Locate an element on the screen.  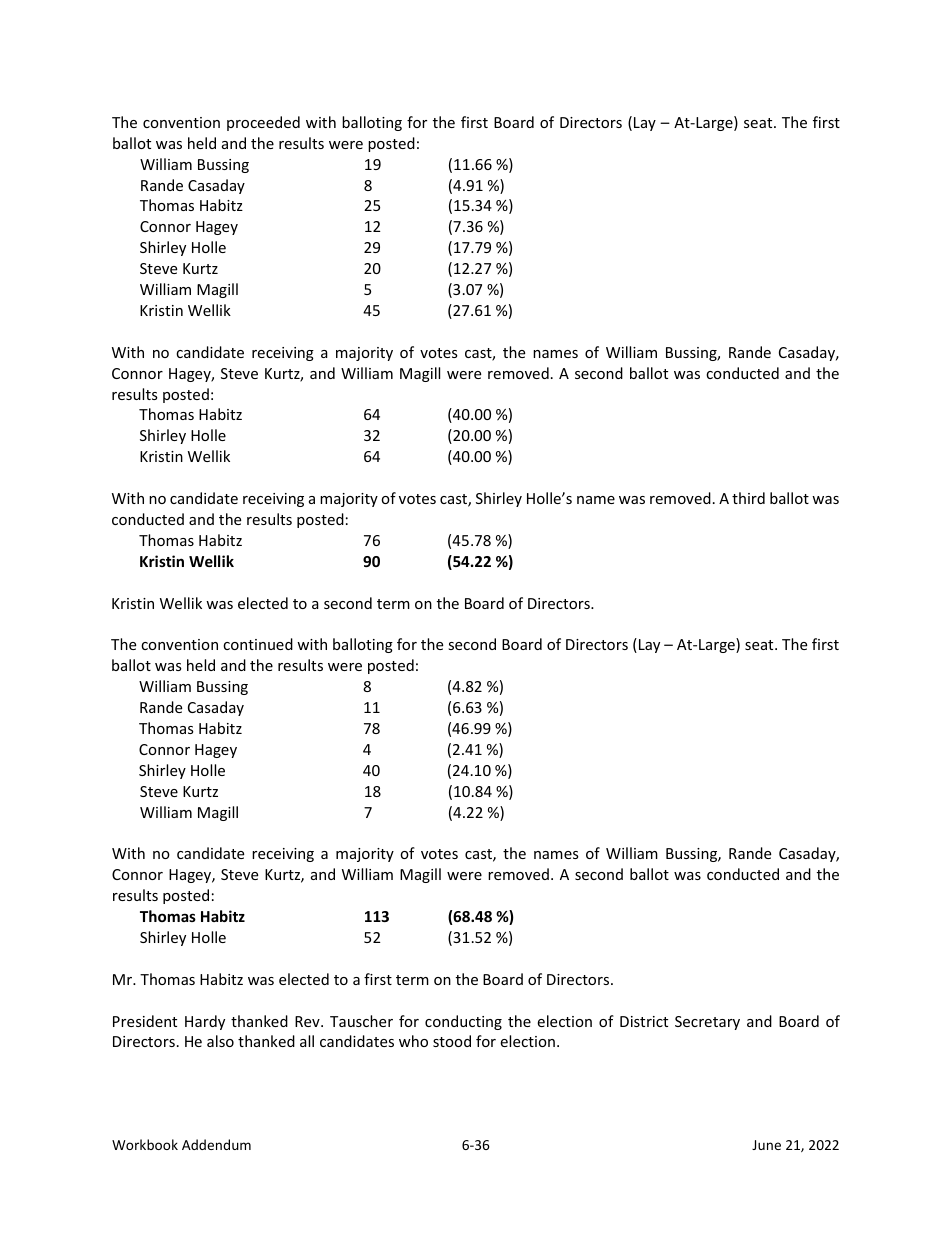
conducting is located at coordinates (463, 1022).
